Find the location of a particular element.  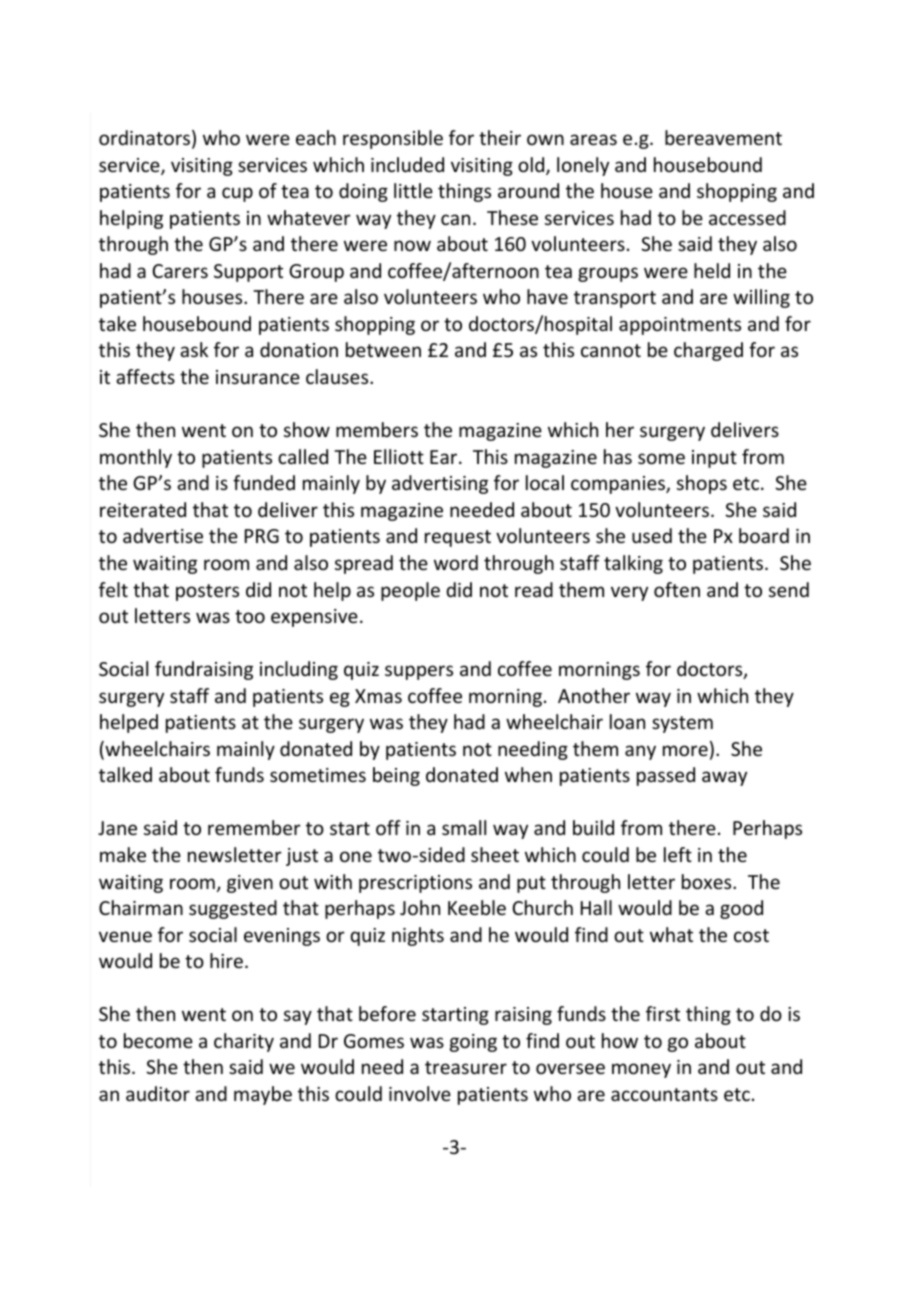

input is located at coordinates (714, 459).
